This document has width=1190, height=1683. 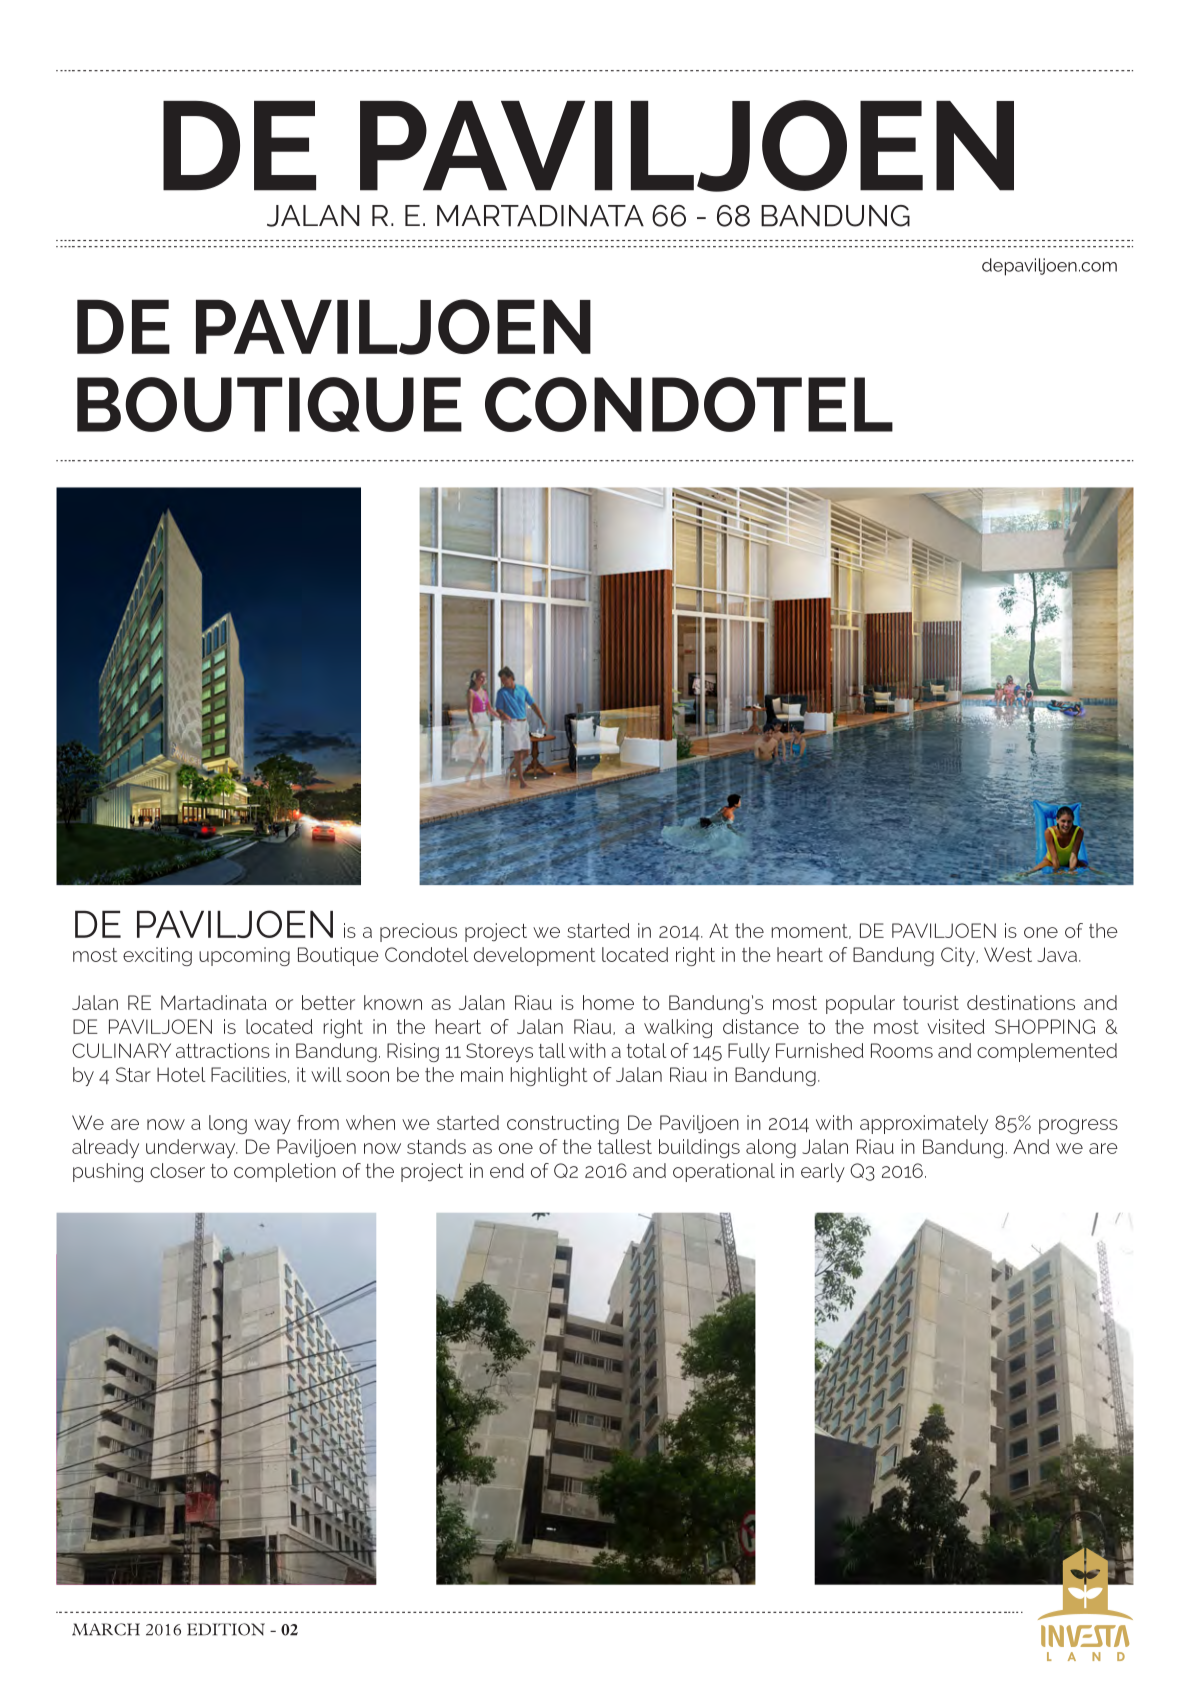 What do you see at coordinates (244, 956) in the document?
I see `upcoming` at bounding box center [244, 956].
